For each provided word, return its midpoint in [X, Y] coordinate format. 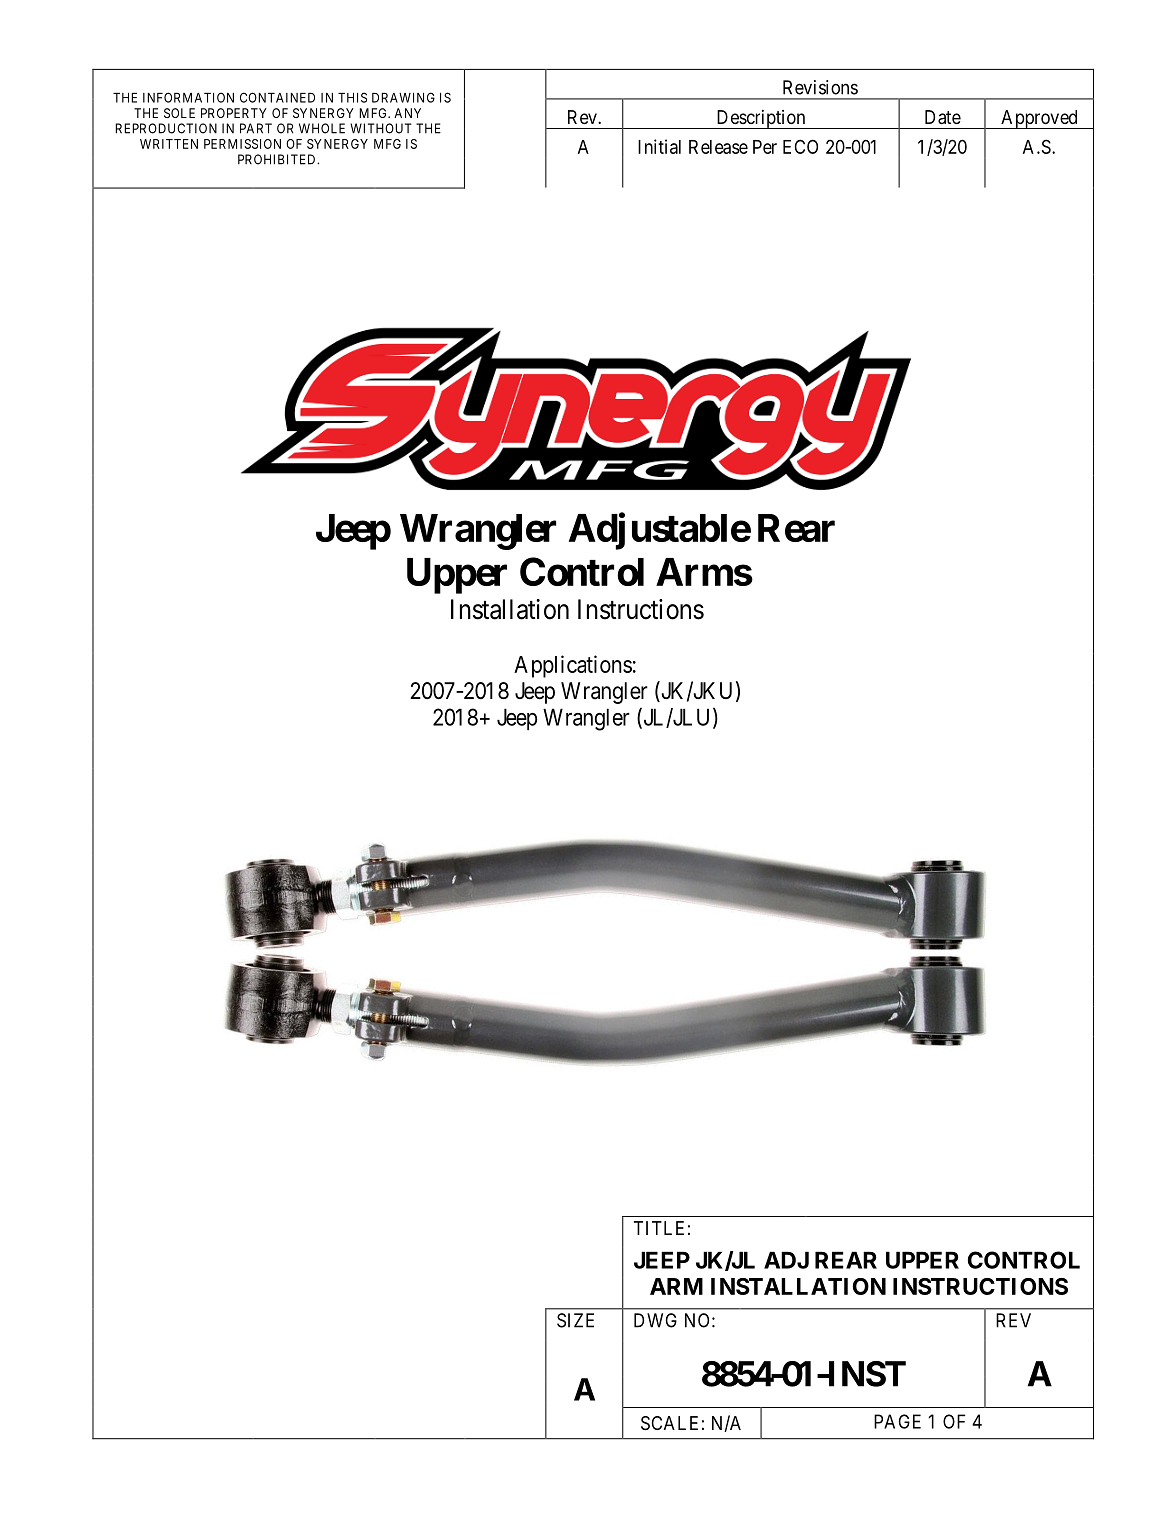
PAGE [897, 1421]
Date [943, 117]
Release [718, 147]
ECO [800, 146]
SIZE [575, 1320]
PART [256, 128]
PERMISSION [242, 144]
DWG [655, 1320]
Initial [659, 146]
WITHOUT [381, 128]
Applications [573, 666]
